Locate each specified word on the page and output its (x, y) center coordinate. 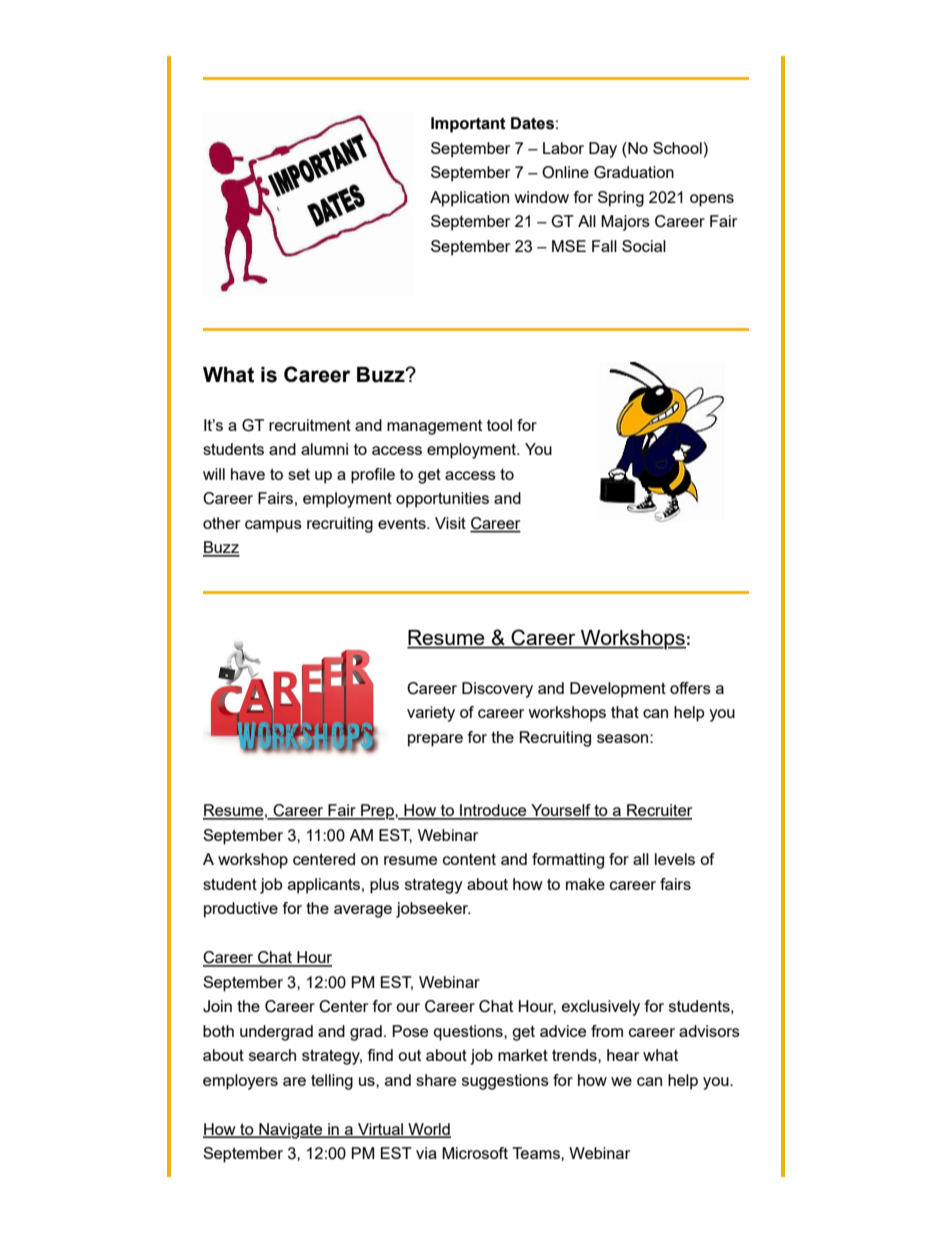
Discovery (497, 690)
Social (644, 246)
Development (618, 690)
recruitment (310, 425)
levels (675, 859)
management (434, 427)
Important (468, 125)
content (469, 859)
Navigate (291, 1131)
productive (241, 910)
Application (469, 199)
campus (273, 526)
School (678, 148)
